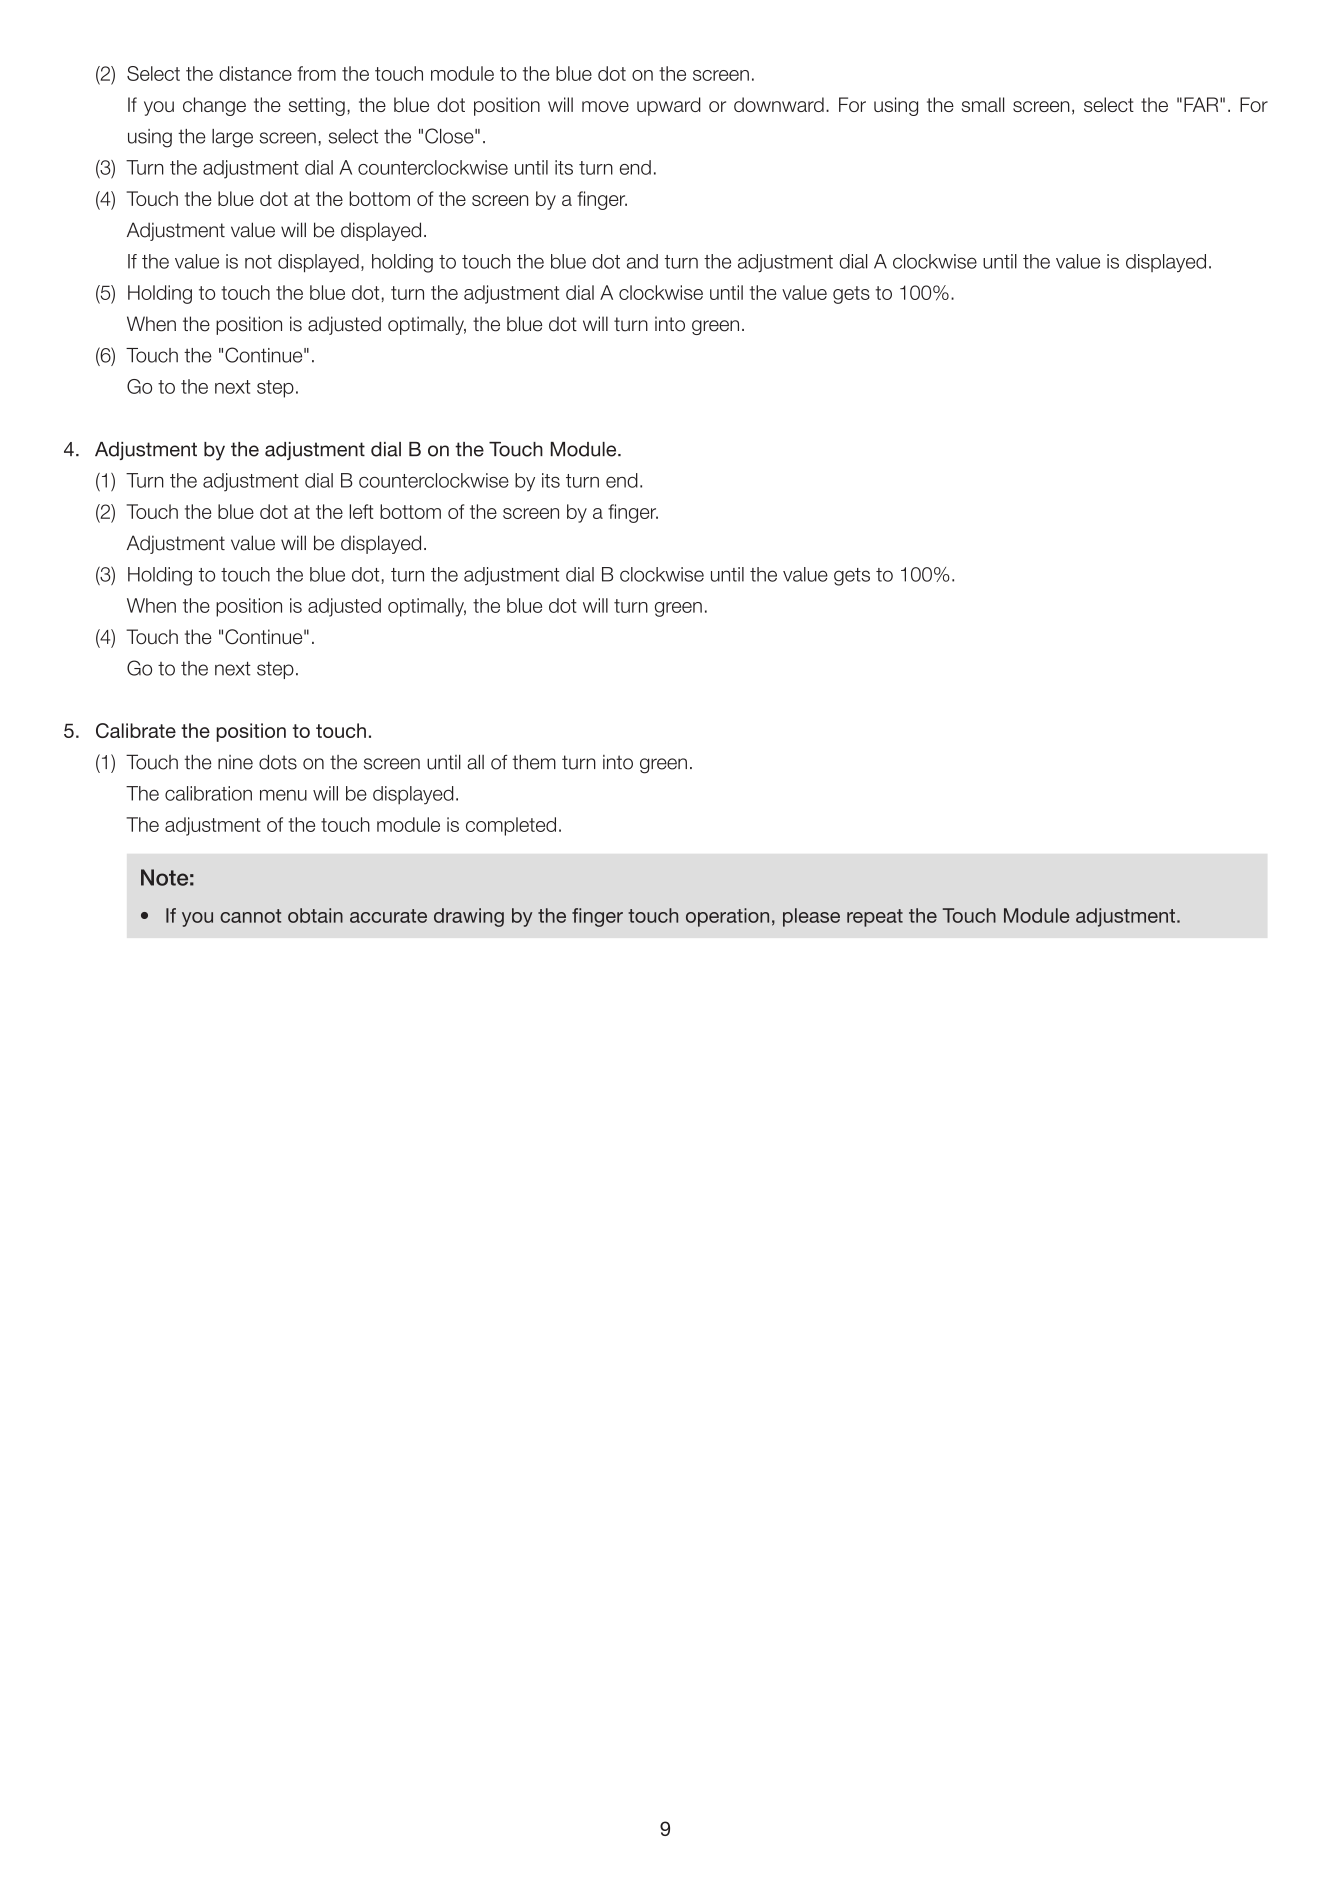 Image resolution: width=1331 pixels, height=1882 pixels. What do you see at coordinates (605, 106) in the image?
I see `move` at bounding box center [605, 106].
